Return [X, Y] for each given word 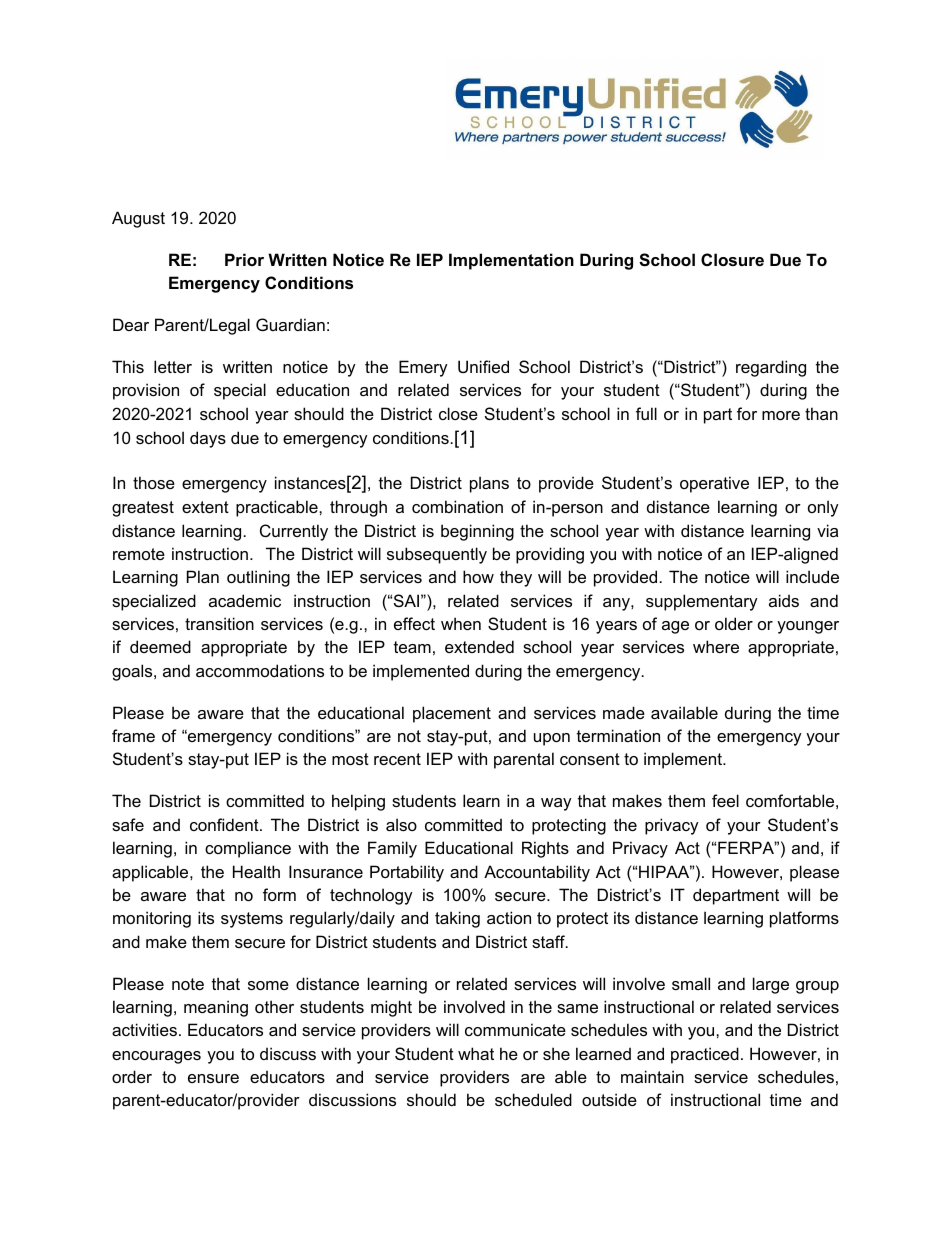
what [476, 1053]
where [716, 646]
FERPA [747, 847]
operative [714, 484]
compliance [248, 849]
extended [479, 646]
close [458, 413]
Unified [483, 366]
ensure [213, 1078]
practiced [705, 1055]
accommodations [260, 670]
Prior [244, 259]
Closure [732, 259]
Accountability [537, 873]
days [208, 439]
